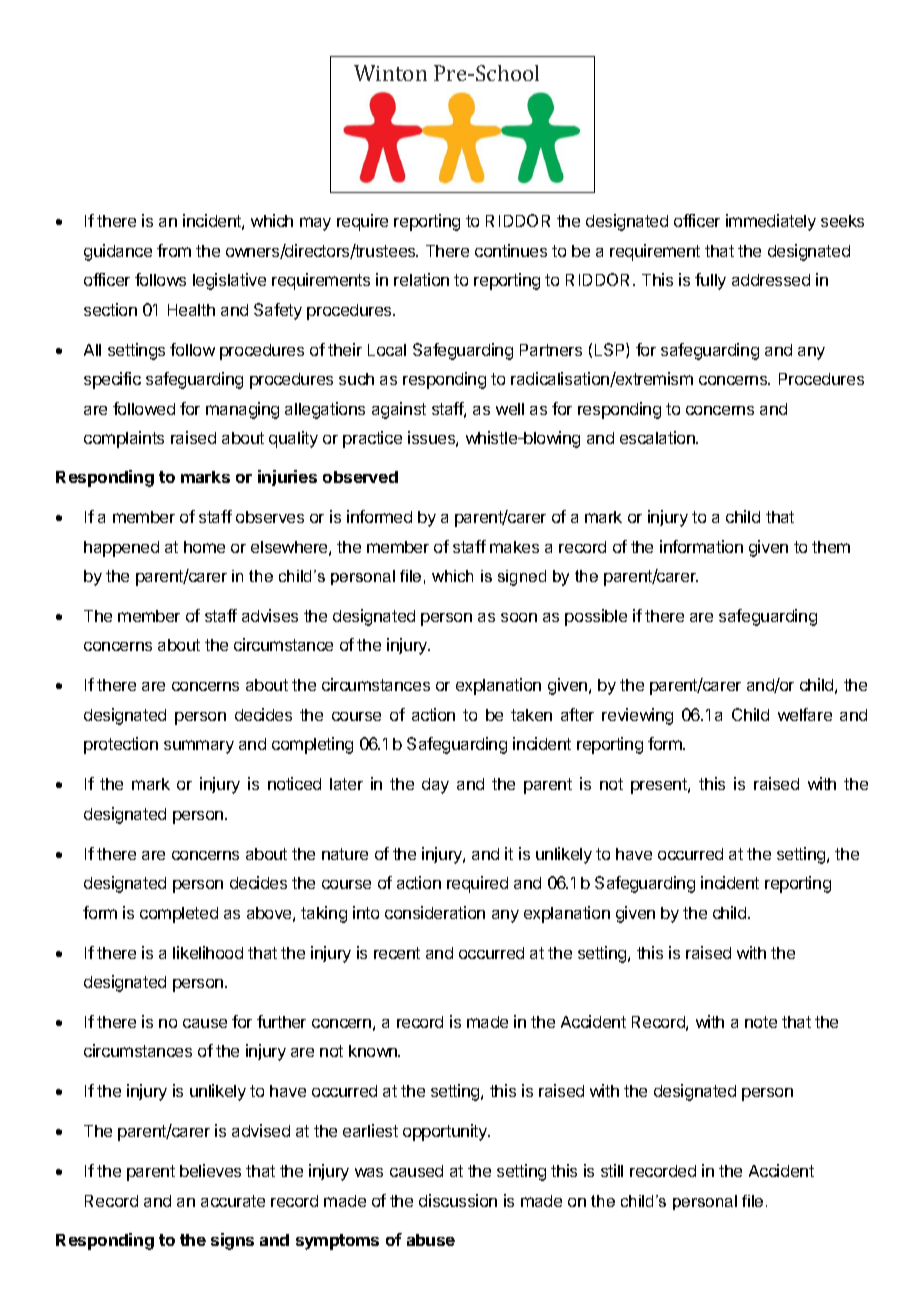 The image size is (924, 1308). Describe the element at coordinates (511, 250) in the document. I see `continues` at that location.
